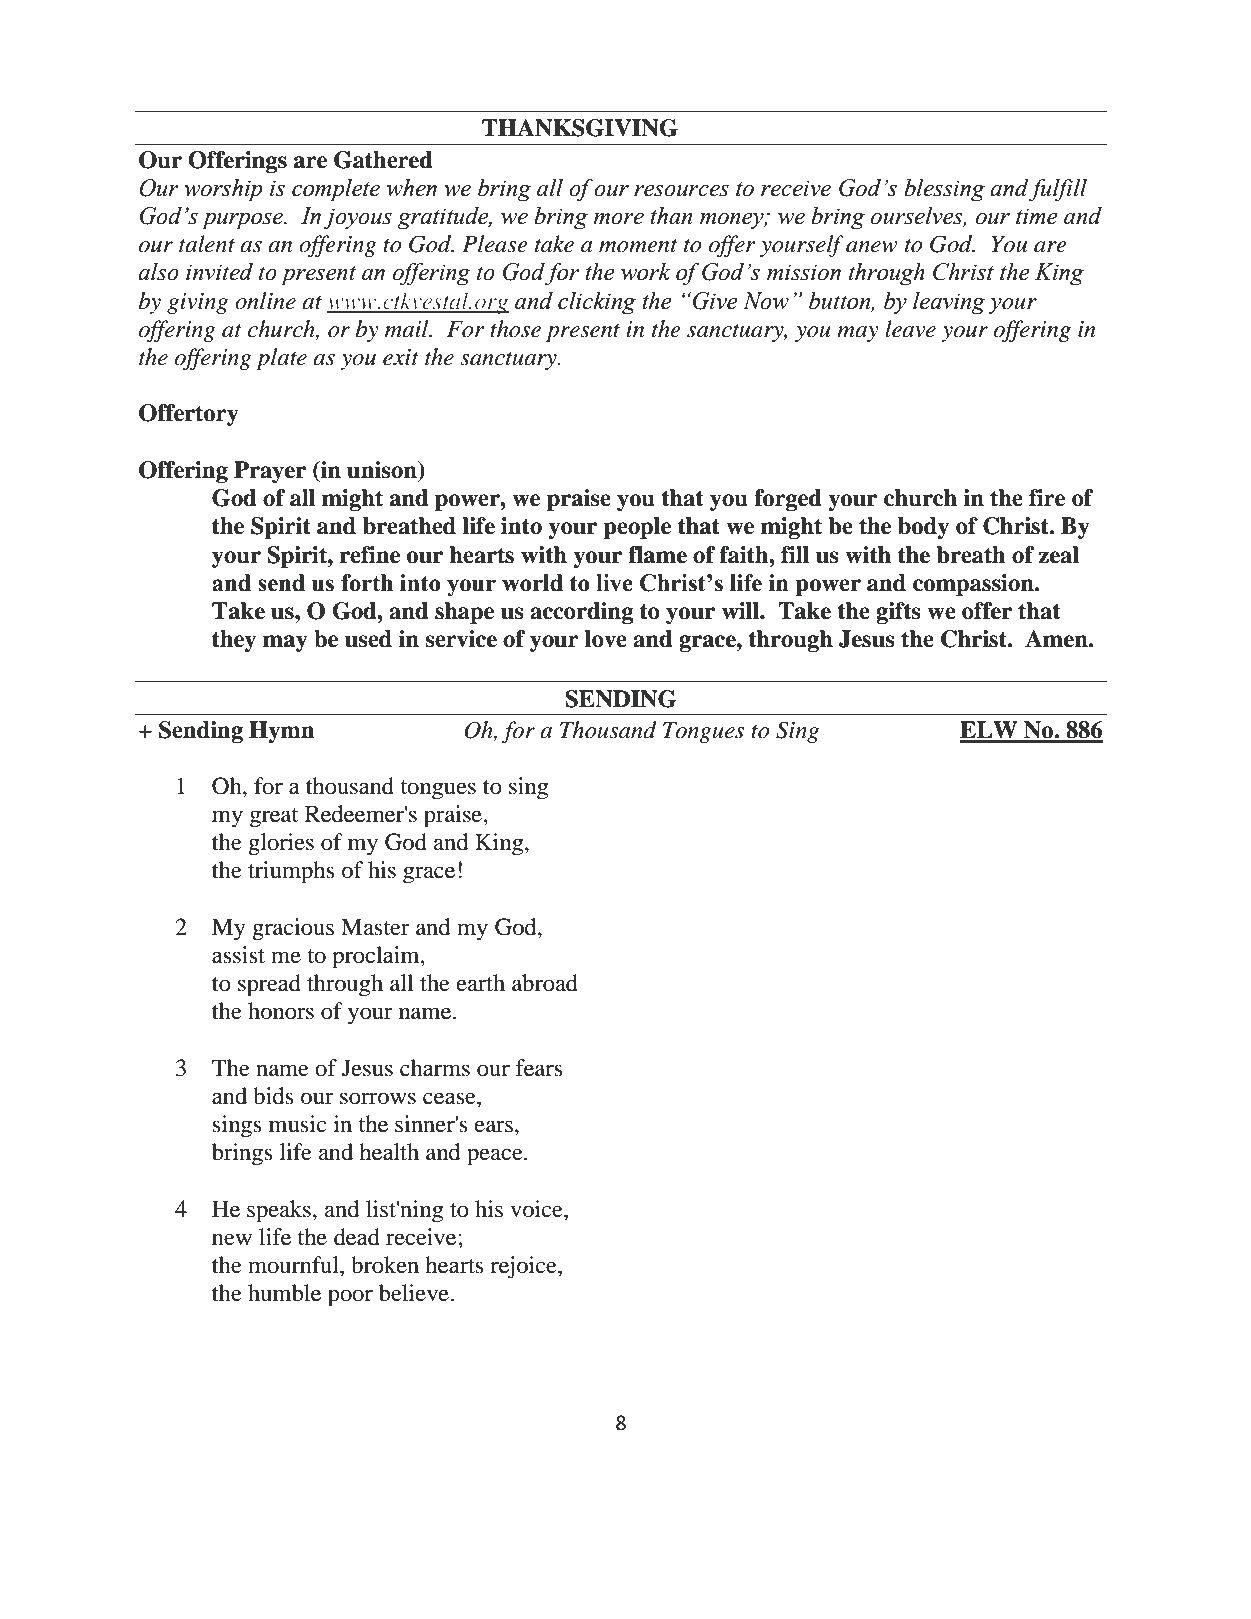 This document has height=1619, width=1251. Describe the element at coordinates (923, 528) in the document. I see `body` at that location.
